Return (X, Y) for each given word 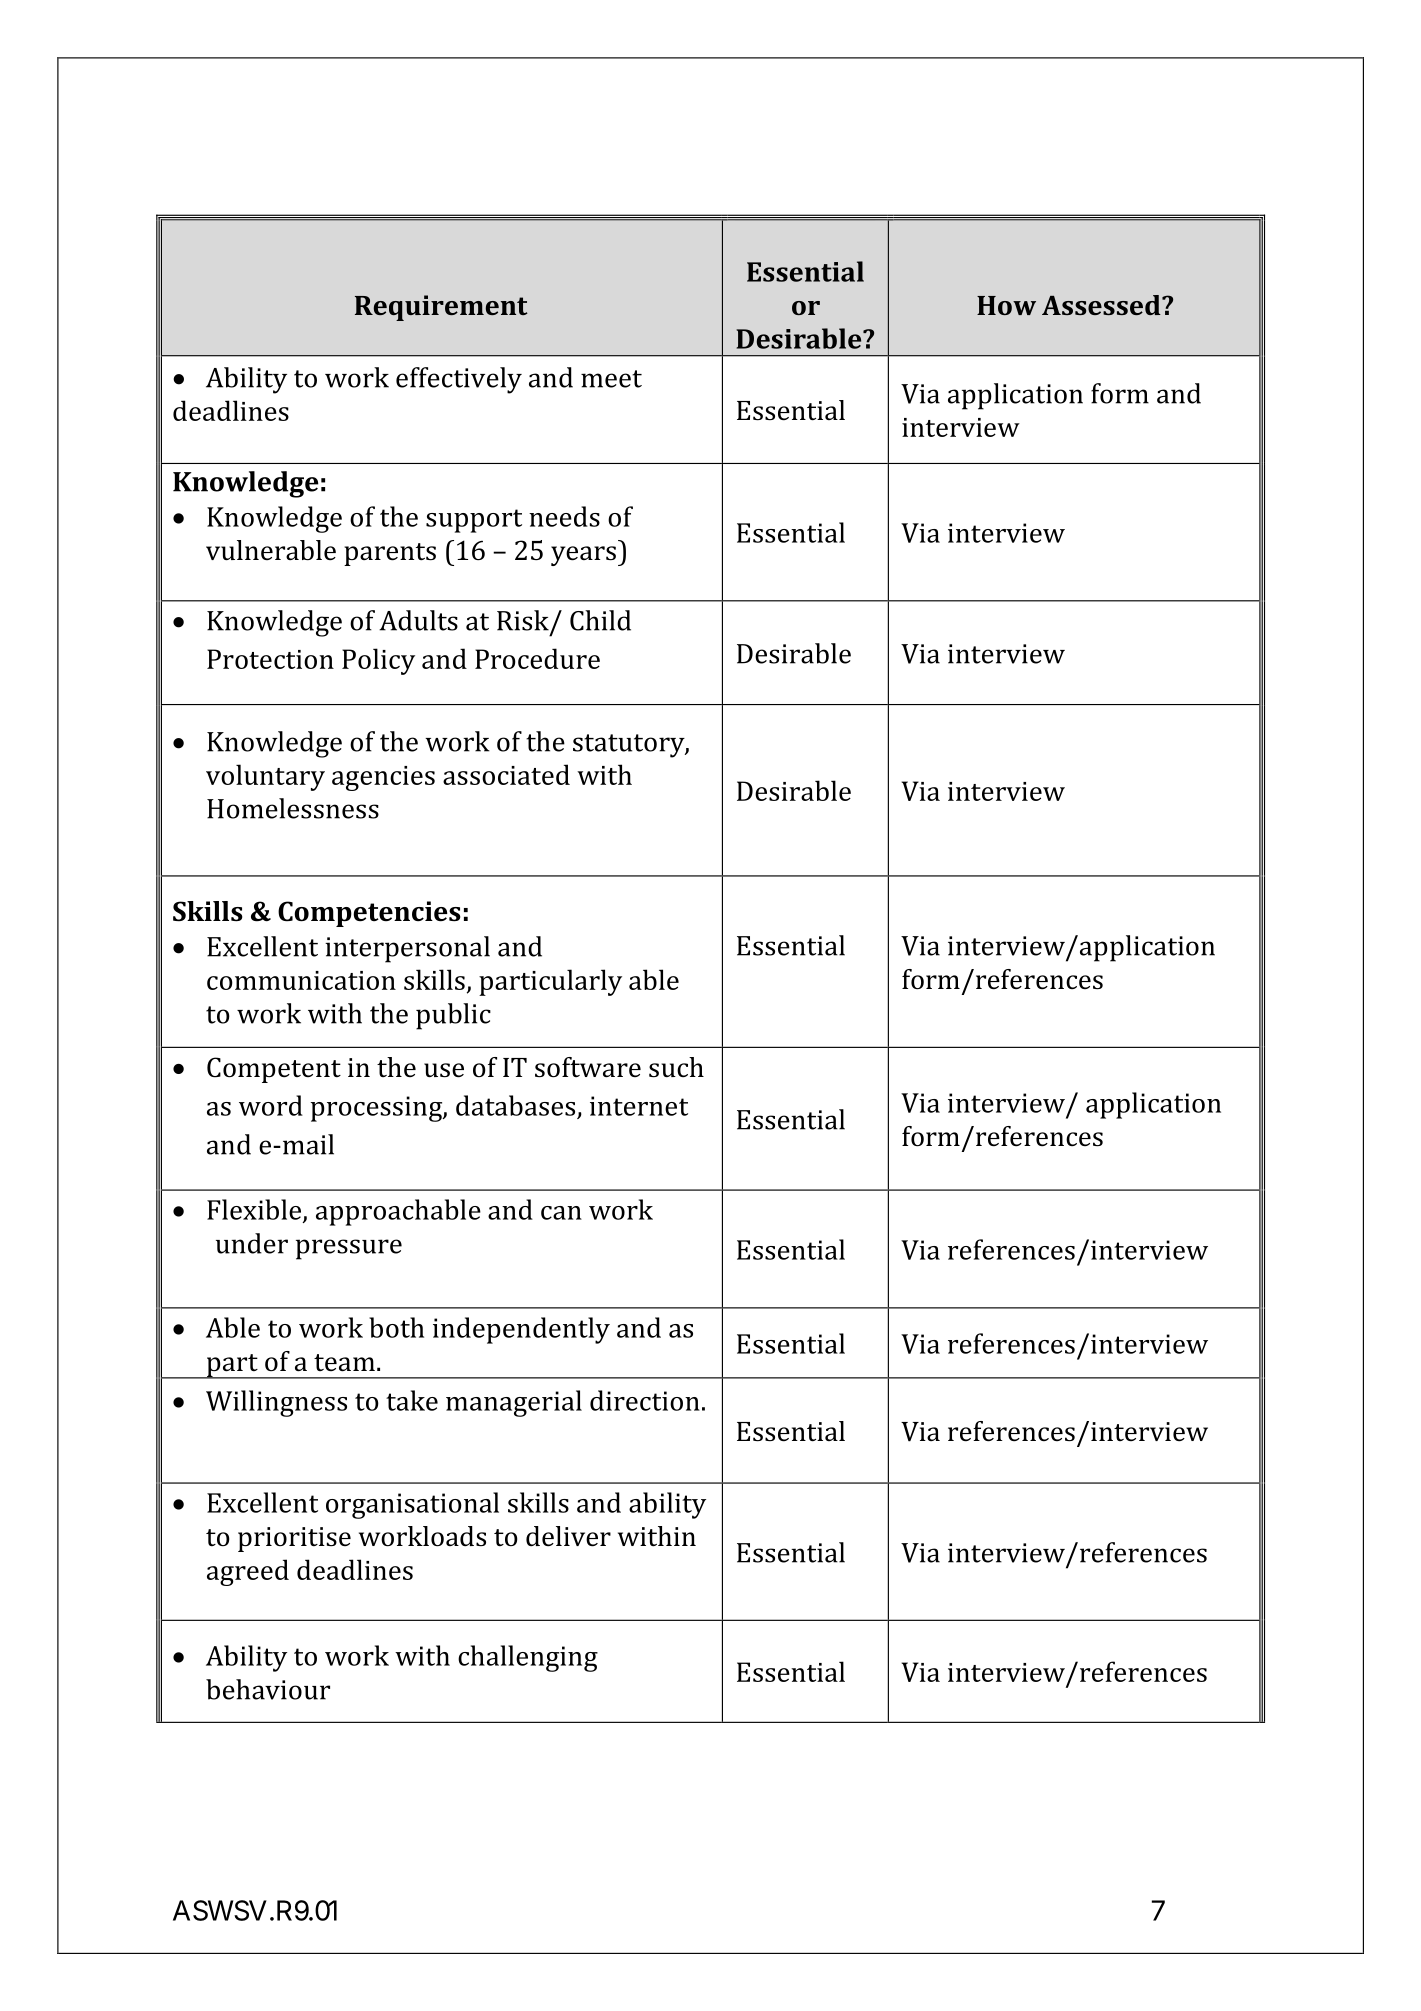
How (1006, 305)
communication (301, 980)
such (676, 1067)
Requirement (441, 308)
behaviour (268, 1689)
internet (639, 1106)
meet (611, 379)
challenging (528, 1658)
